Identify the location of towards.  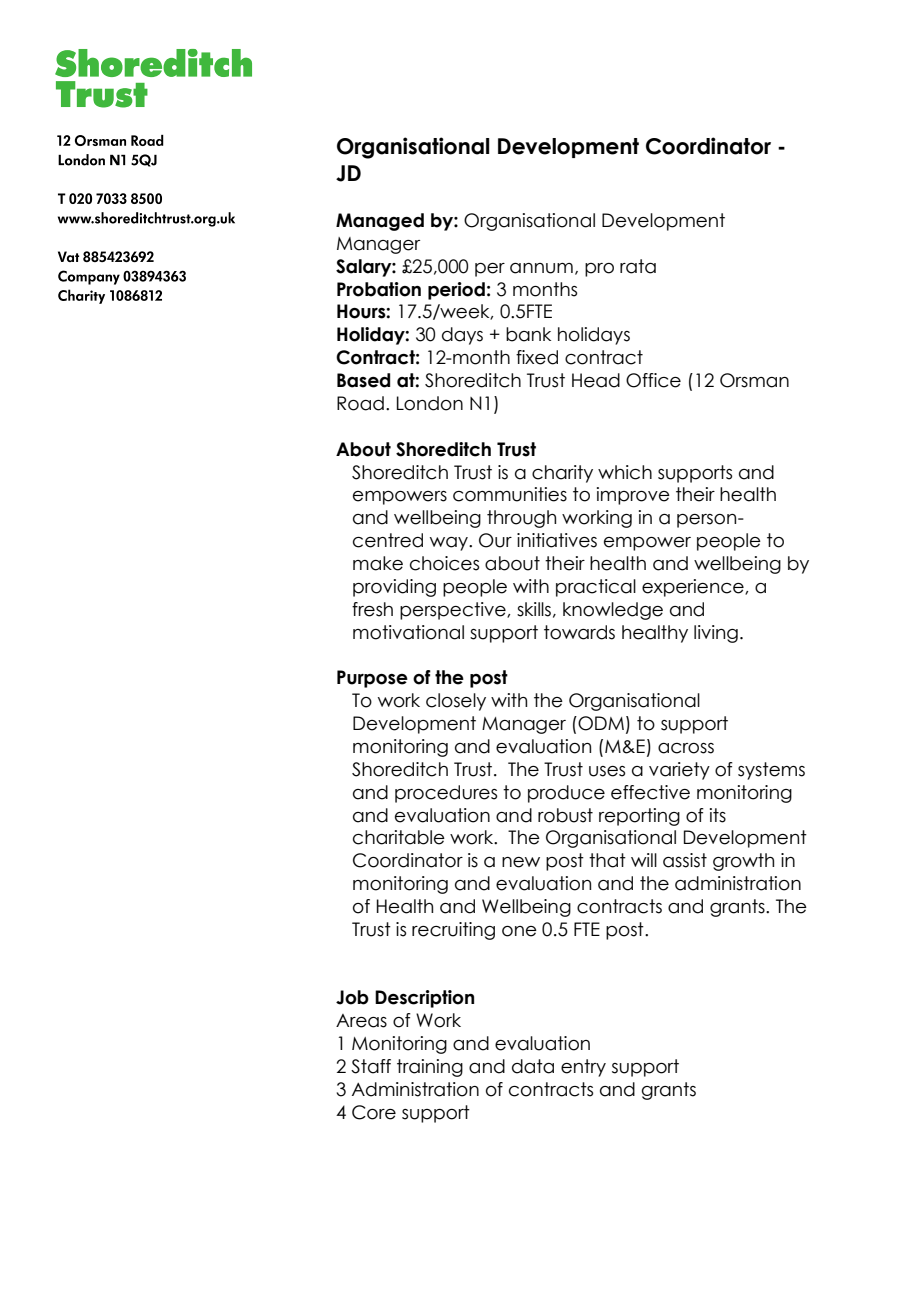
(579, 632).
